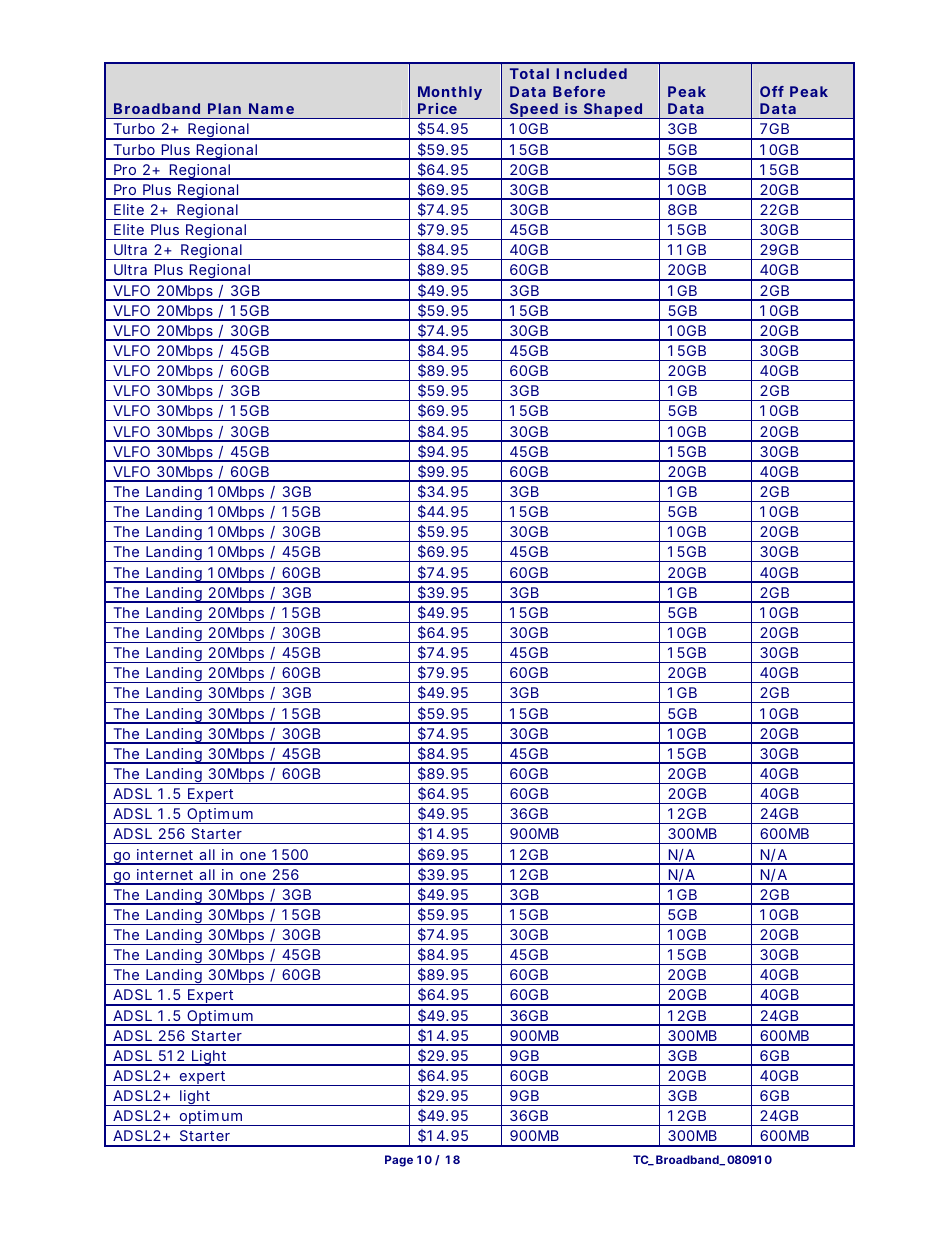 Image resolution: width=952 pixels, height=1233 pixels. Describe the element at coordinates (399, 1161) in the page. I see `Page` at that location.
